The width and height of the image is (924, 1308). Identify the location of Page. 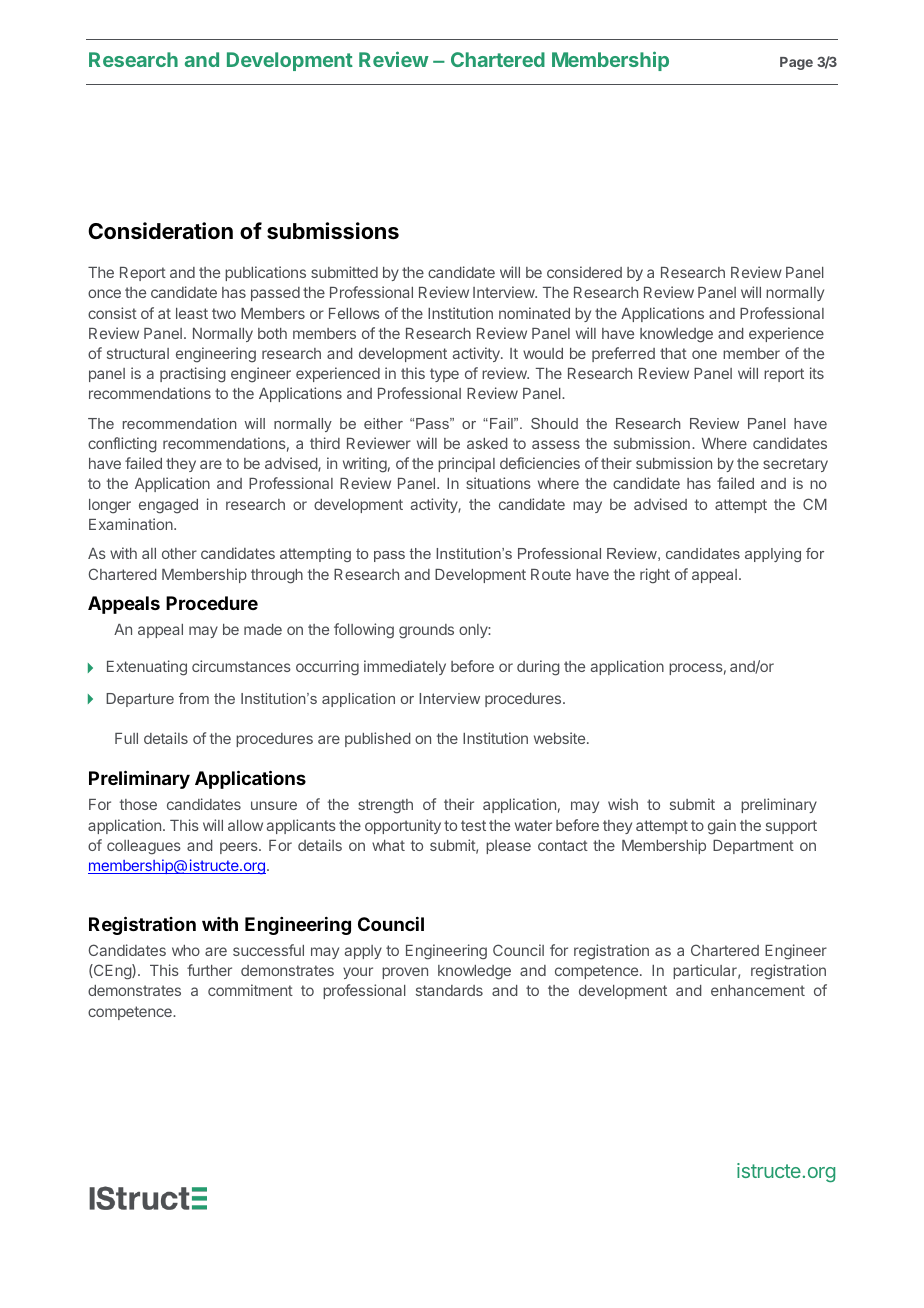
(796, 63).
